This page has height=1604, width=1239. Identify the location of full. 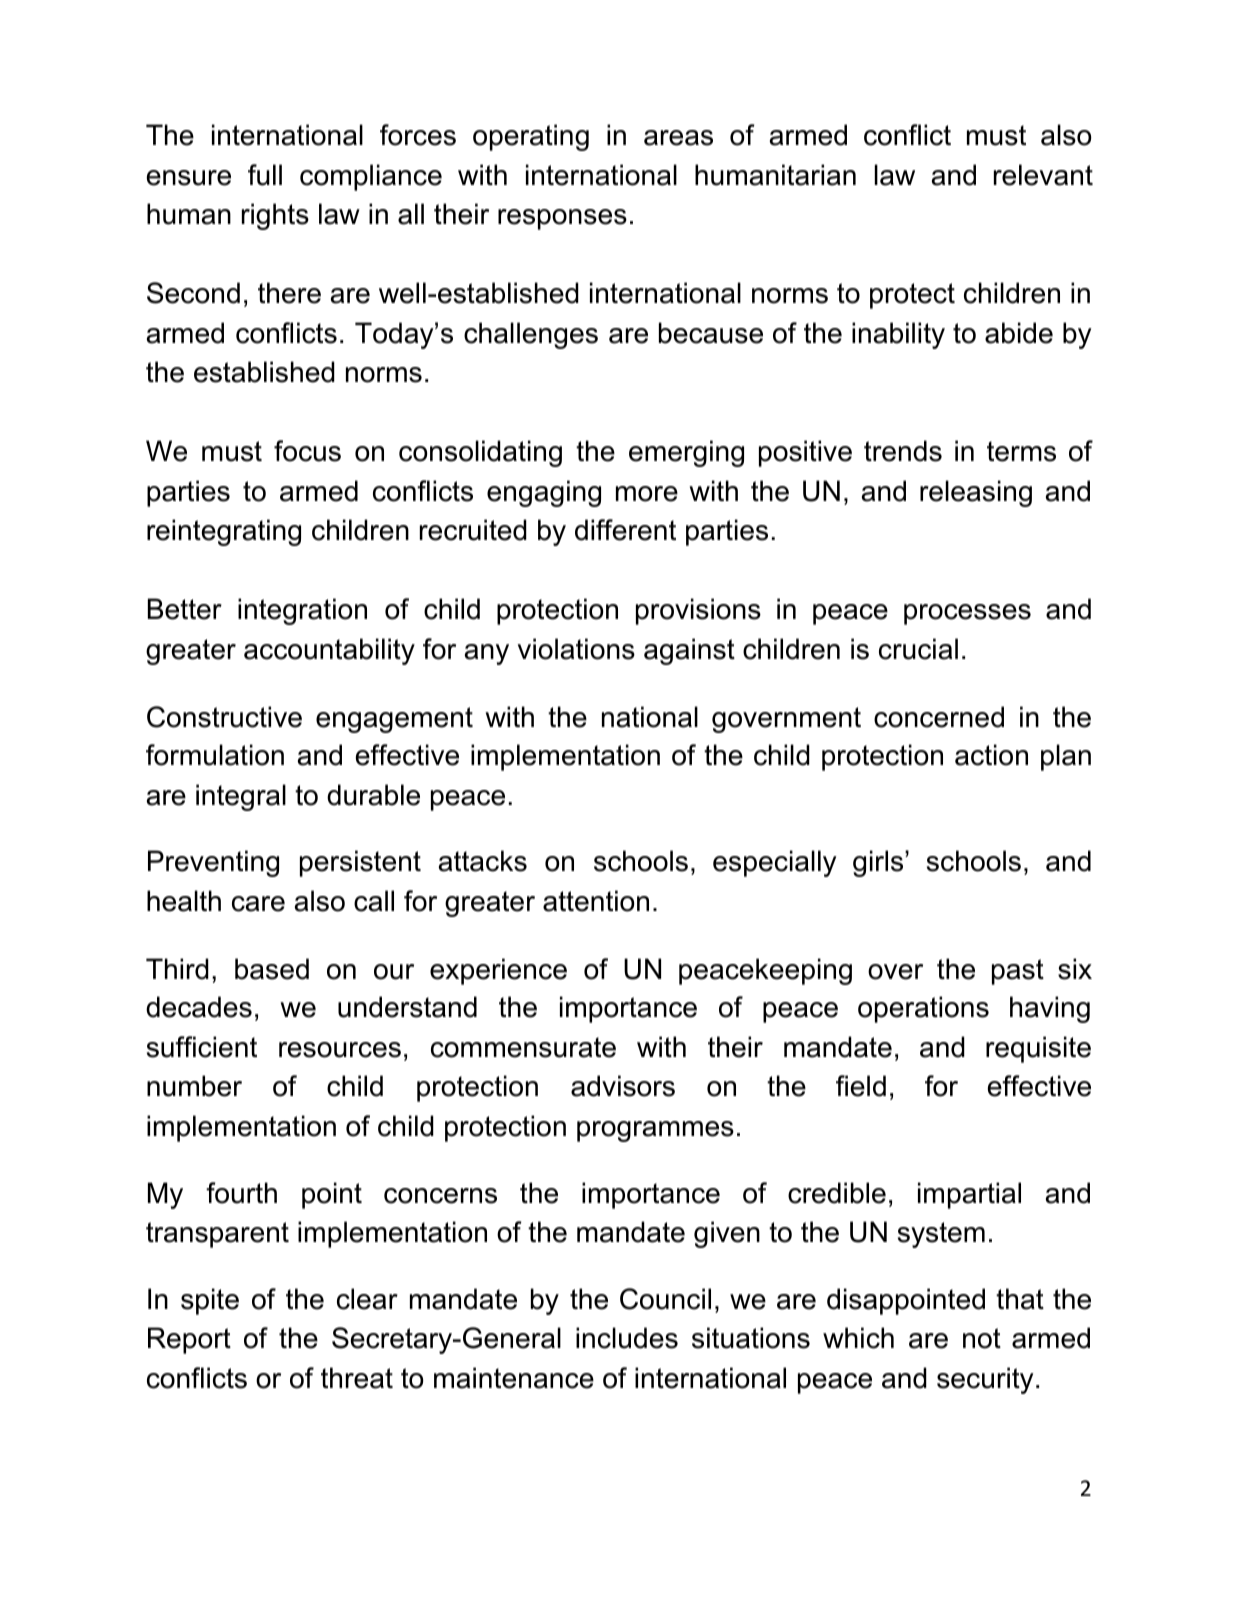
(265, 175).
